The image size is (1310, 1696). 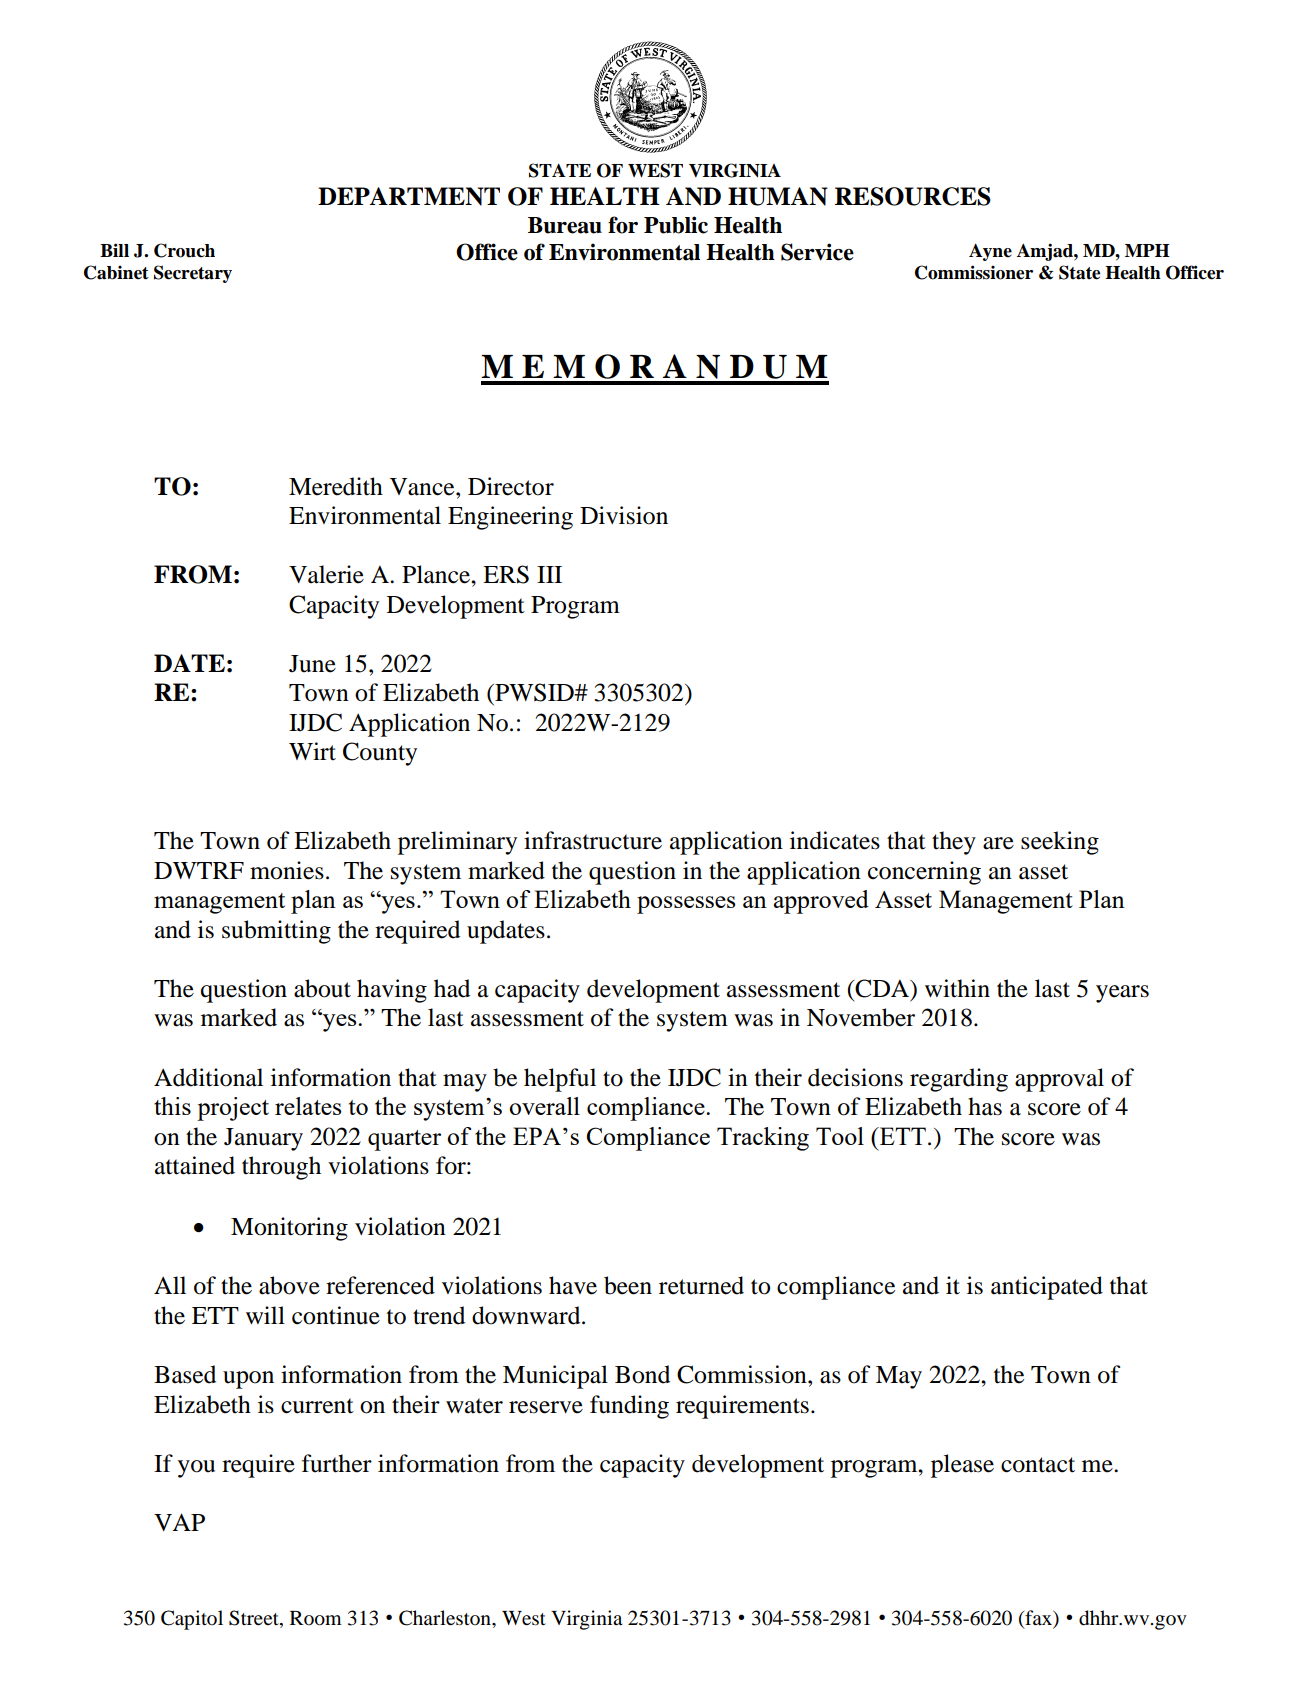 I want to click on submitting, so click(x=276, y=932).
